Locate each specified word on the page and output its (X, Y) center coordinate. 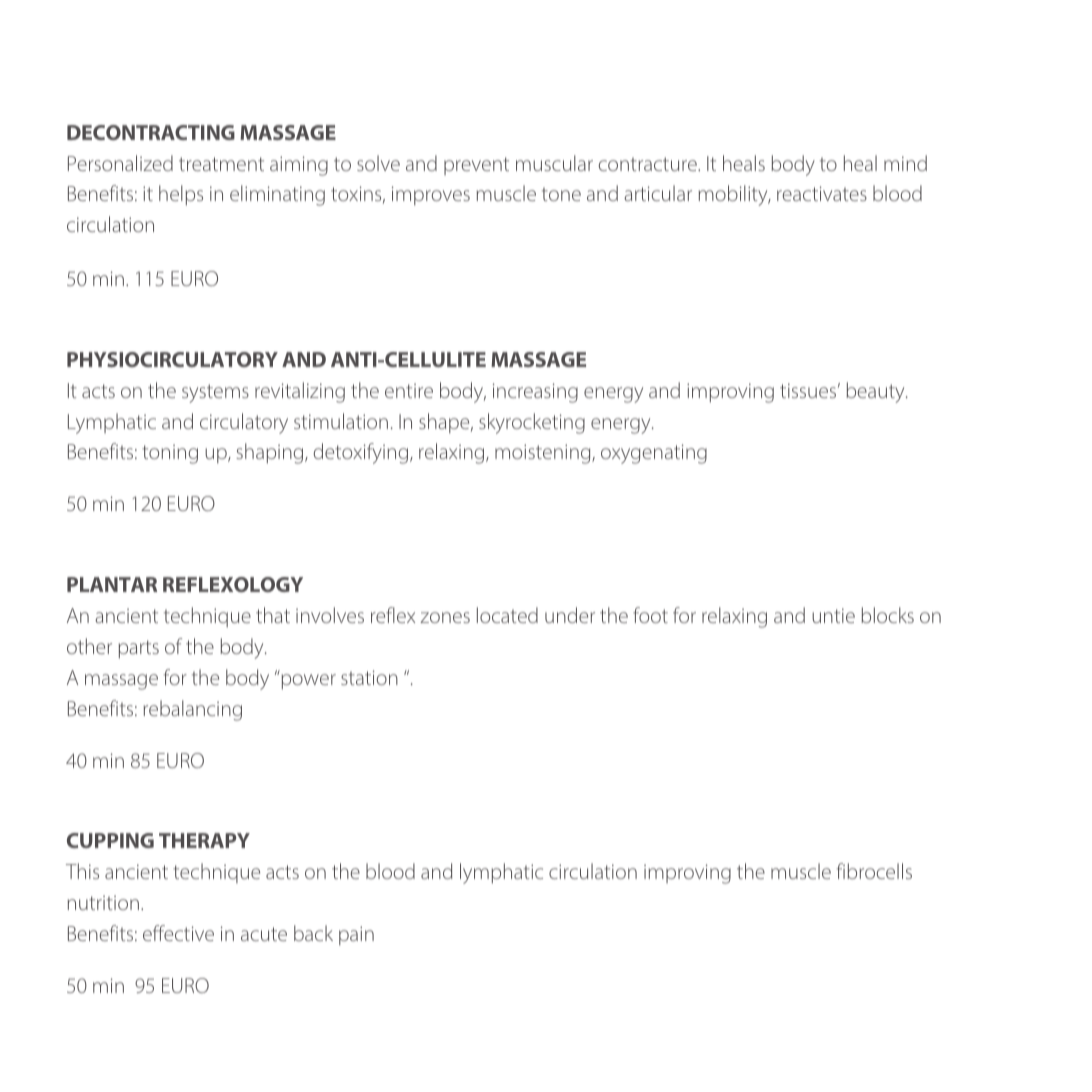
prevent (476, 166)
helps (181, 195)
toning (170, 454)
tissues (808, 390)
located (507, 615)
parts (139, 649)
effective (178, 933)
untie (833, 615)
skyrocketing (532, 423)
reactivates (822, 193)
